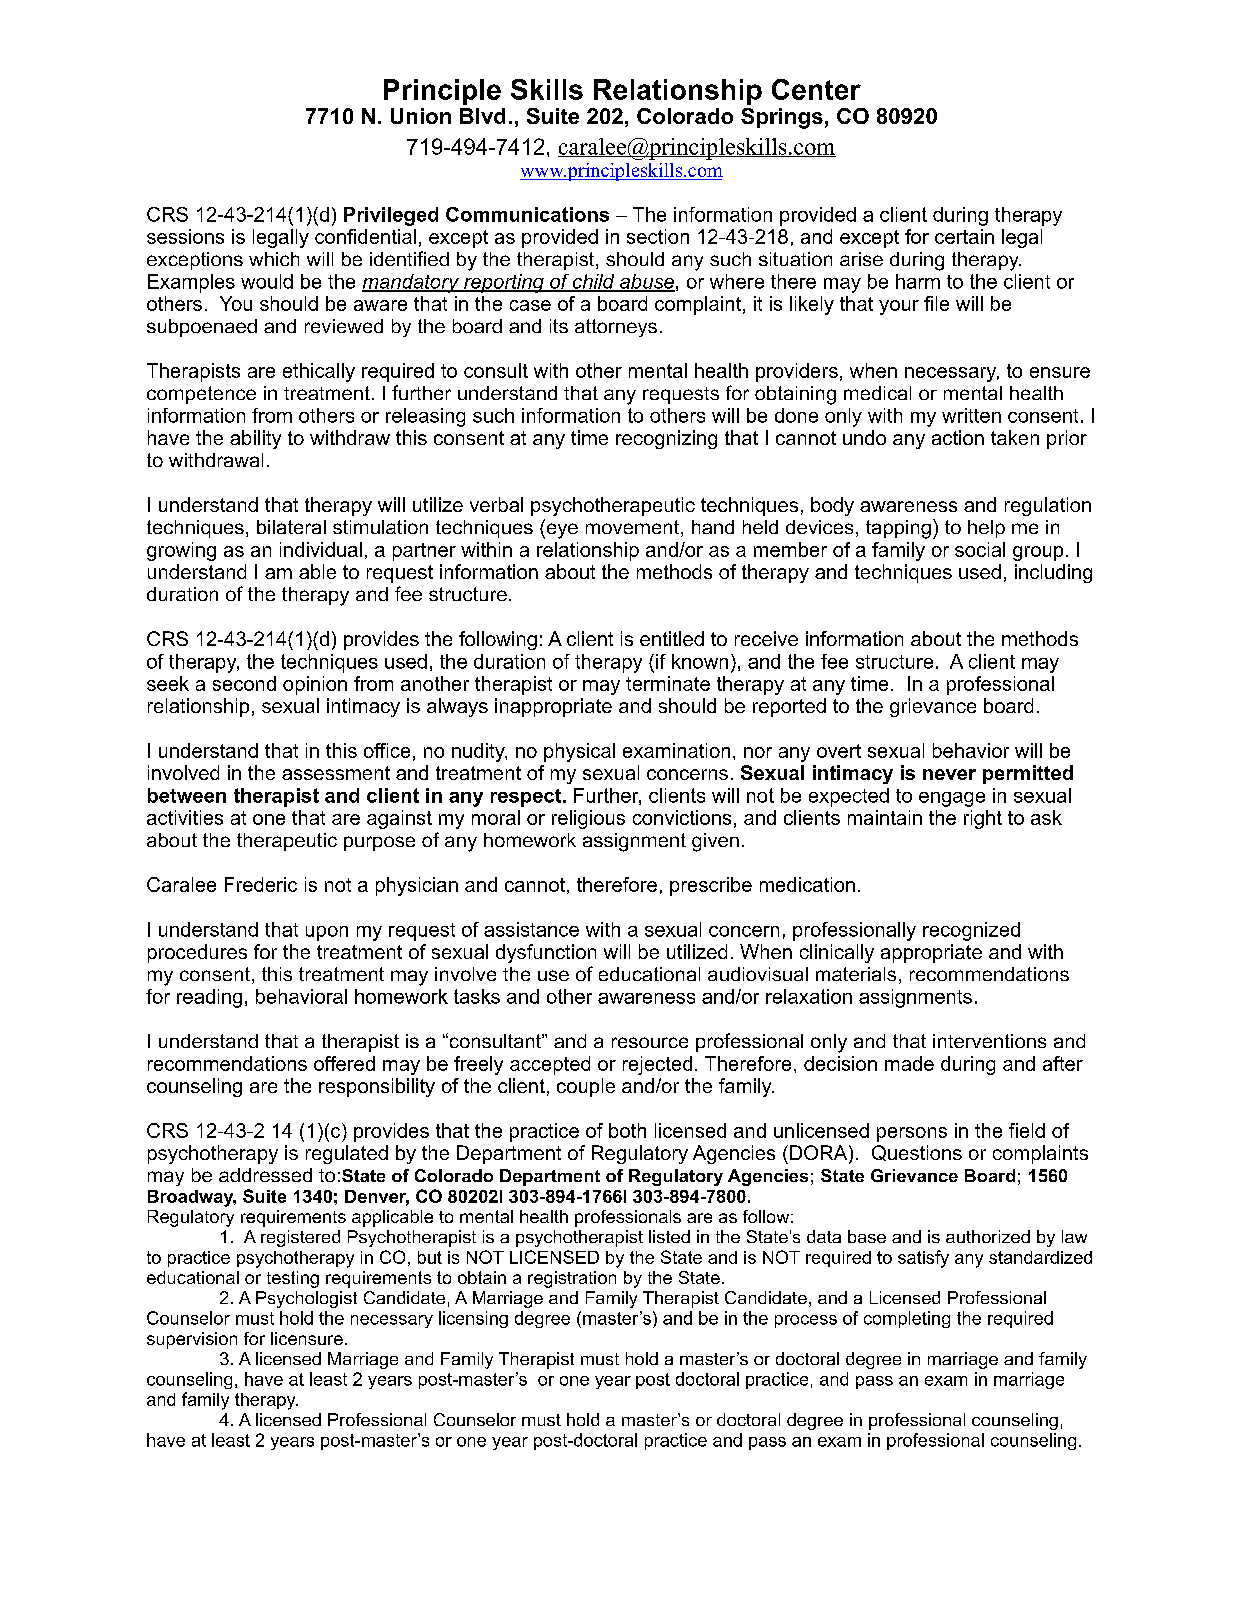  What do you see at coordinates (306, 1299) in the document?
I see `Psychologist` at bounding box center [306, 1299].
